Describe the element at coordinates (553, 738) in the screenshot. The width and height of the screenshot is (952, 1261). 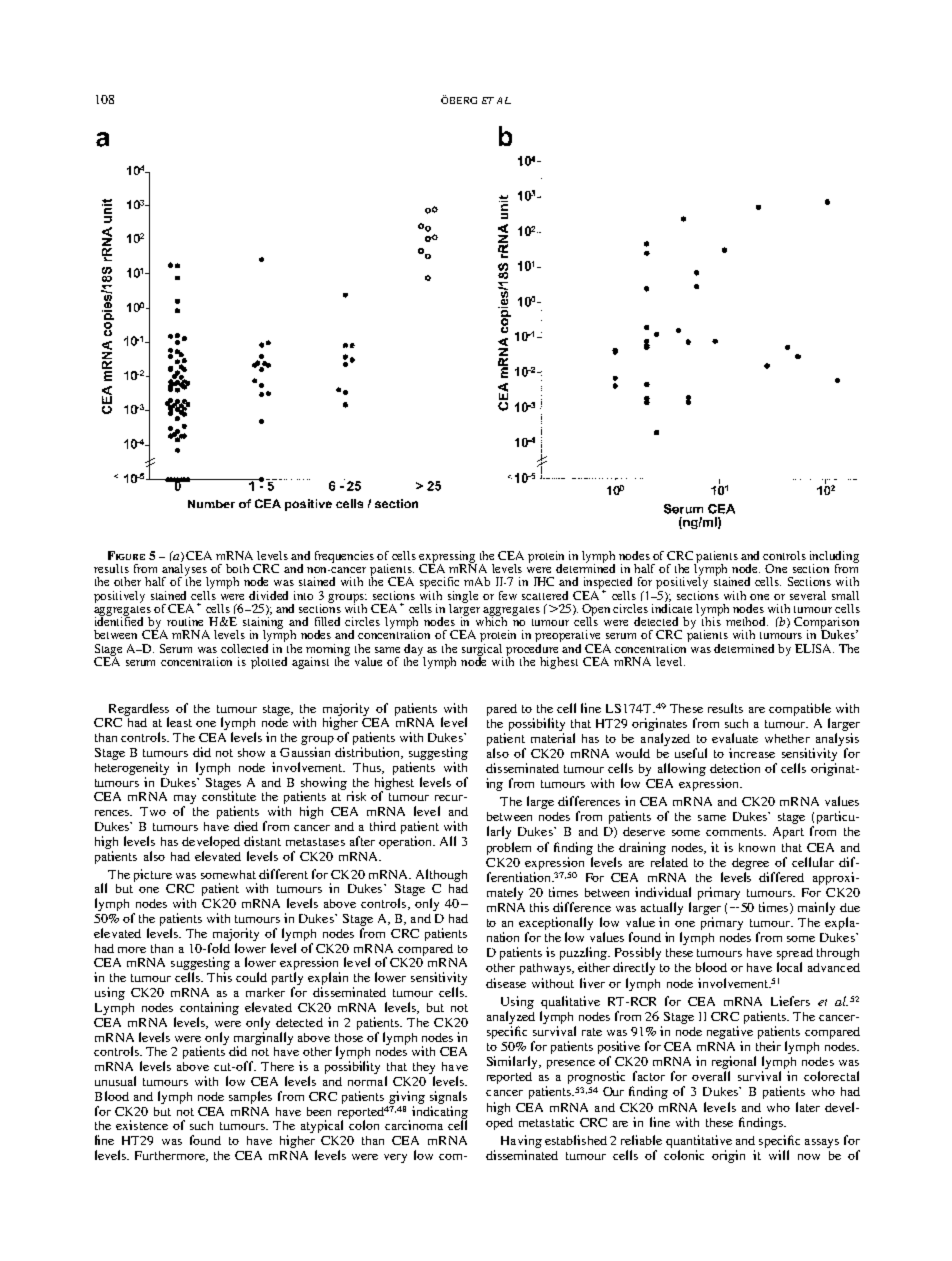
I see `material` at that location.
